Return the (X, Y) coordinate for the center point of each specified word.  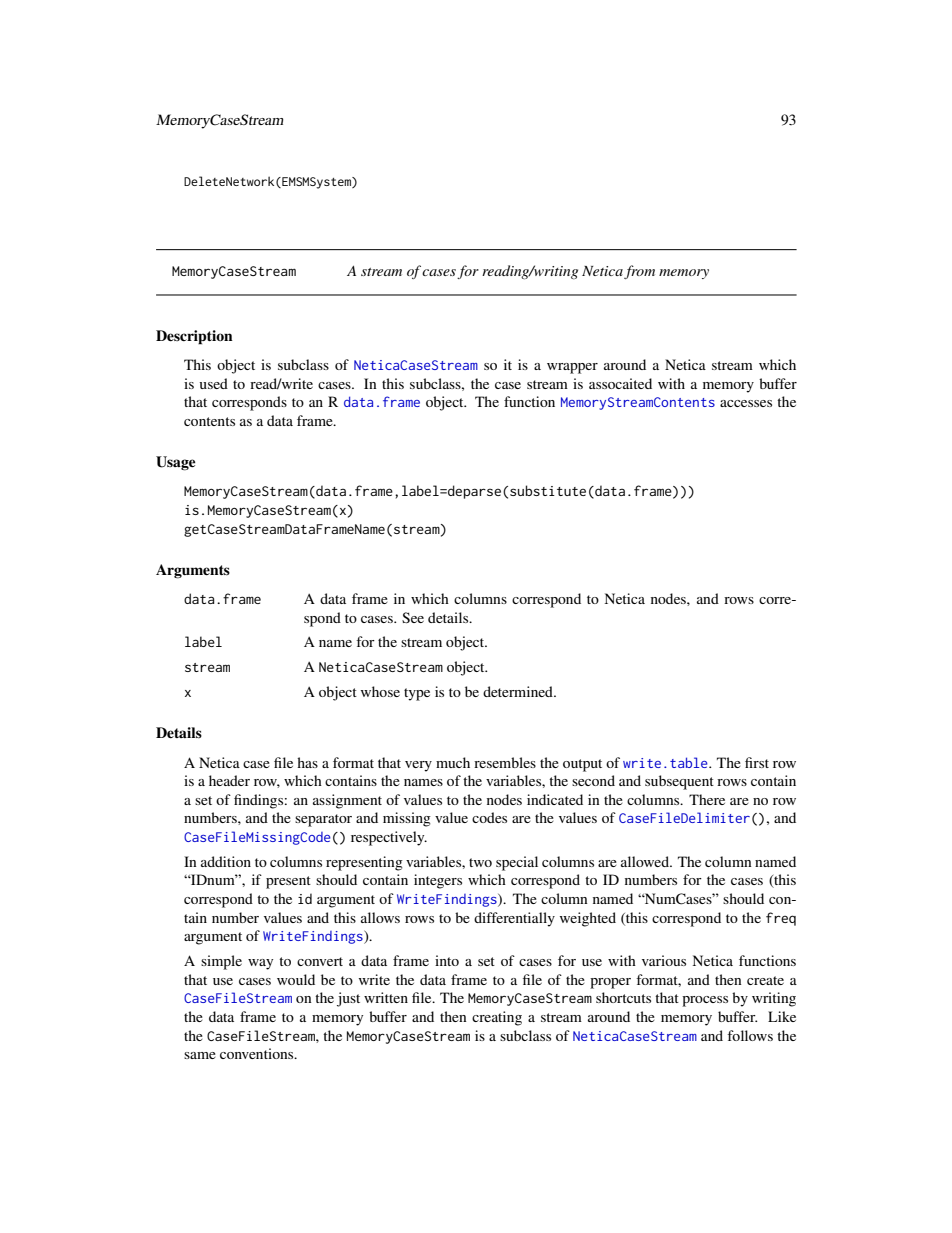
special (517, 863)
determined (519, 691)
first (757, 762)
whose (380, 691)
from (639, 272)
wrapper (572, 368)
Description (194, 337)
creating (497, 1018)
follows (750, 1035)
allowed (646, 861)
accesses (746, 403)
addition (226, 861)
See (413, 617)
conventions (258, 1053)
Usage (176, 463)
